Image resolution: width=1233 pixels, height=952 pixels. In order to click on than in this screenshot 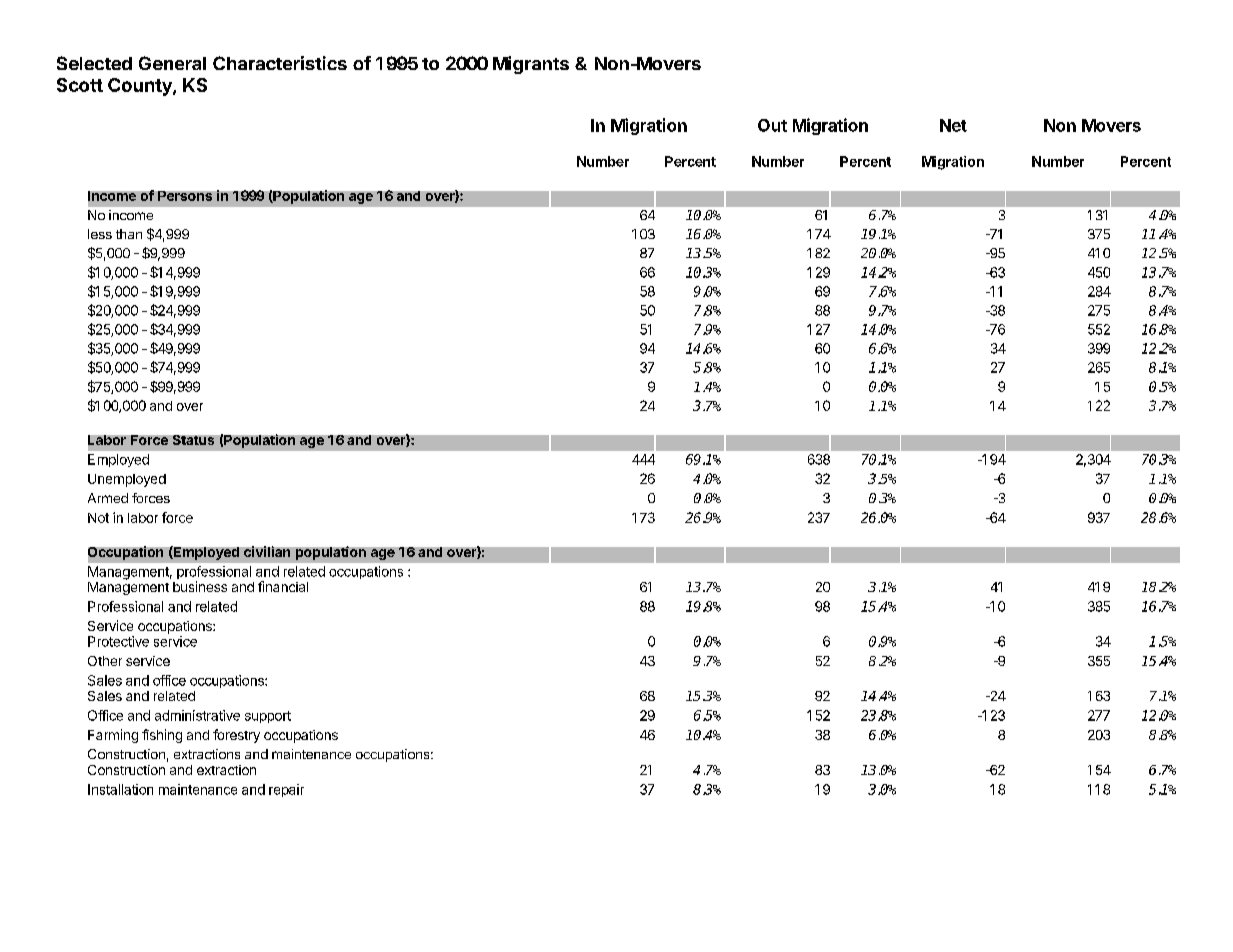, I will do `click(129, 234)`.
